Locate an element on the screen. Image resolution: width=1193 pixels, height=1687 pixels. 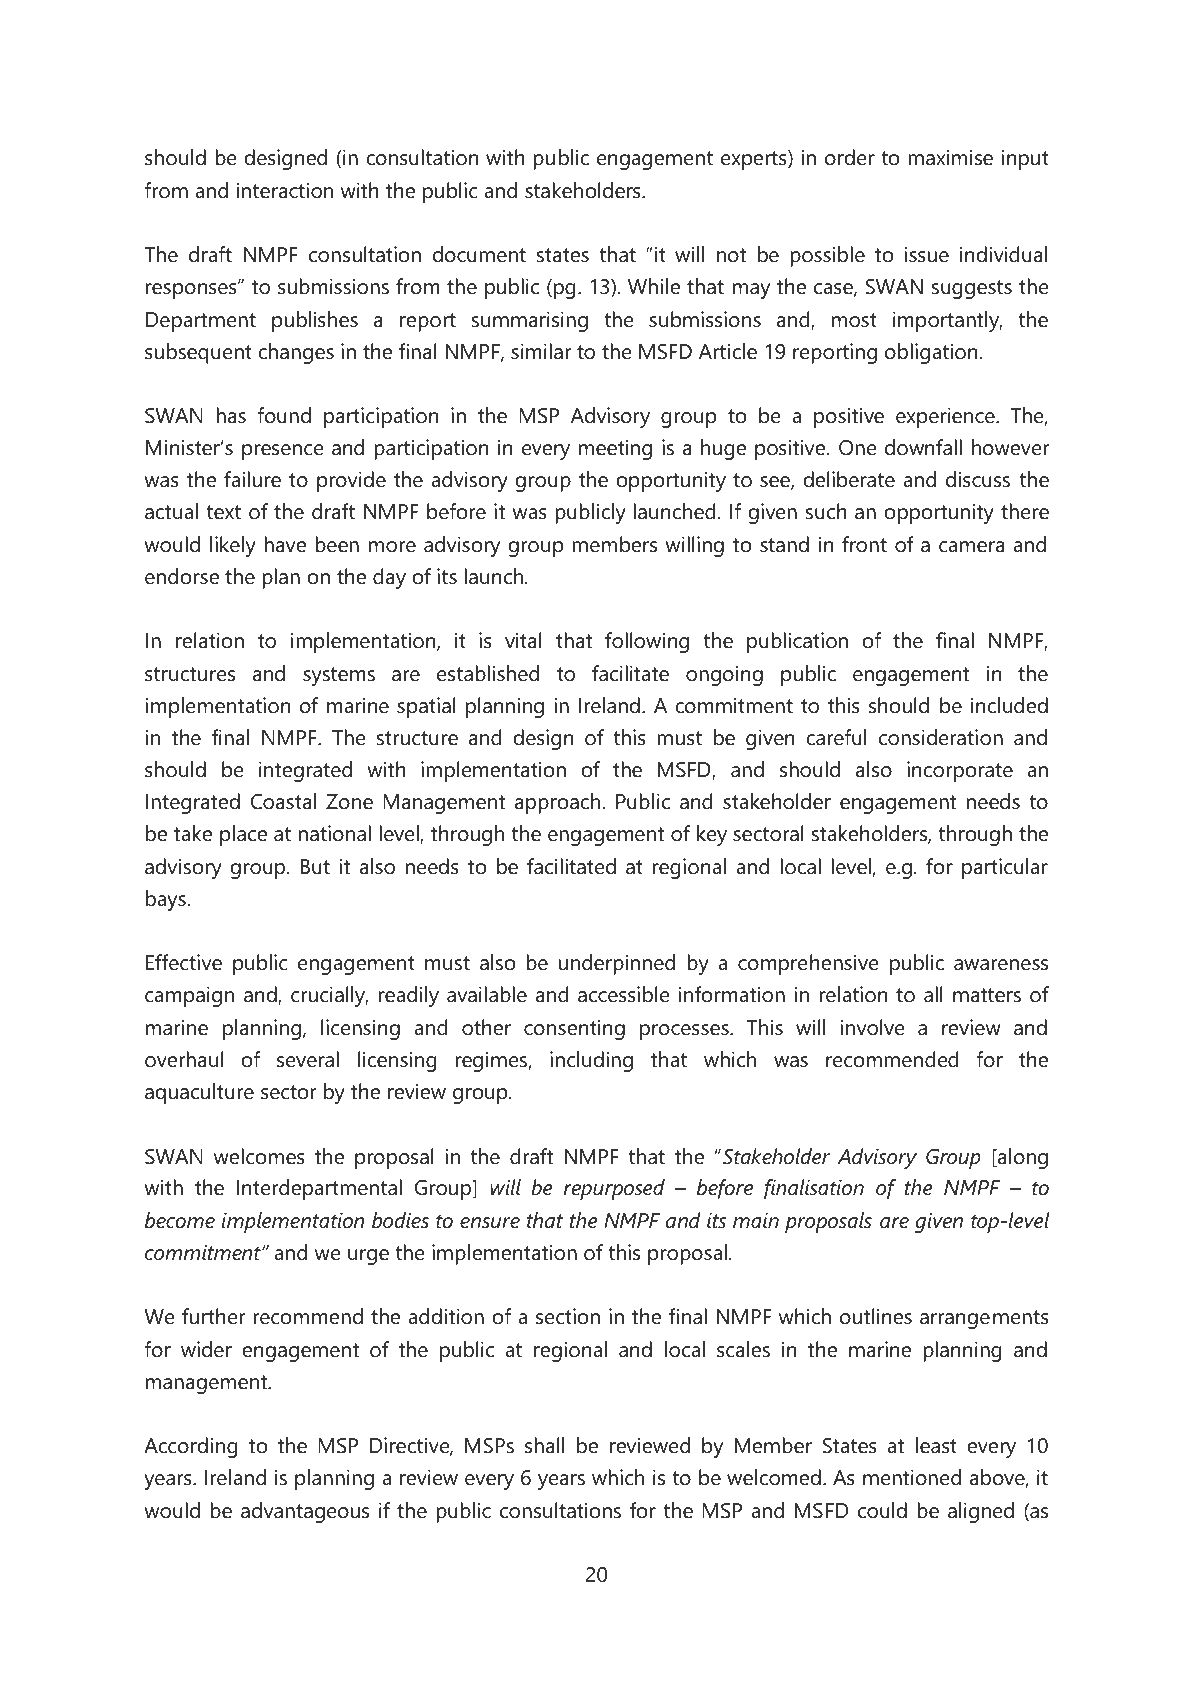
While is located at coordinates (654, 286).
